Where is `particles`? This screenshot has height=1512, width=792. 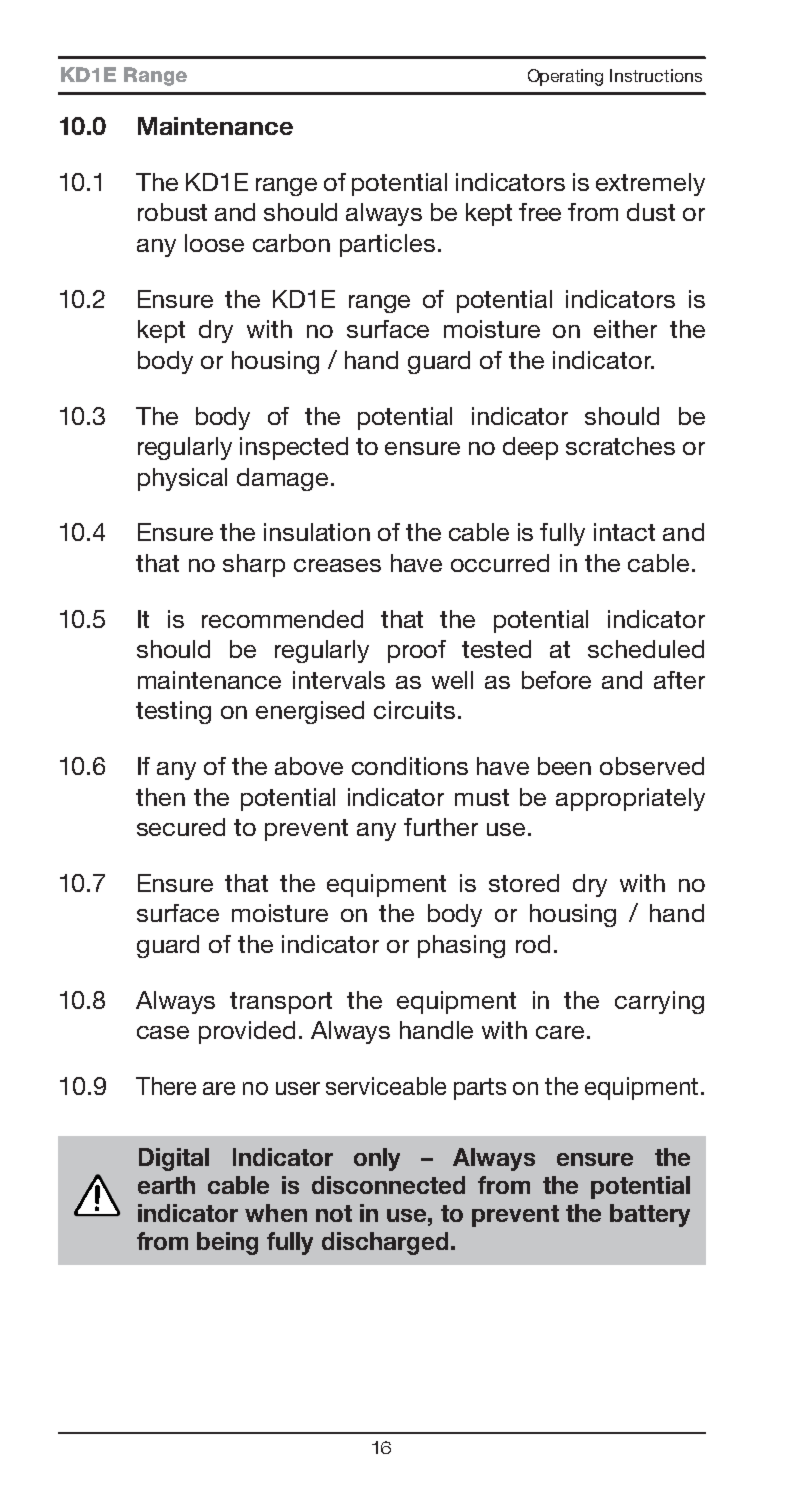
particles is located at coordinates (387, 245).
